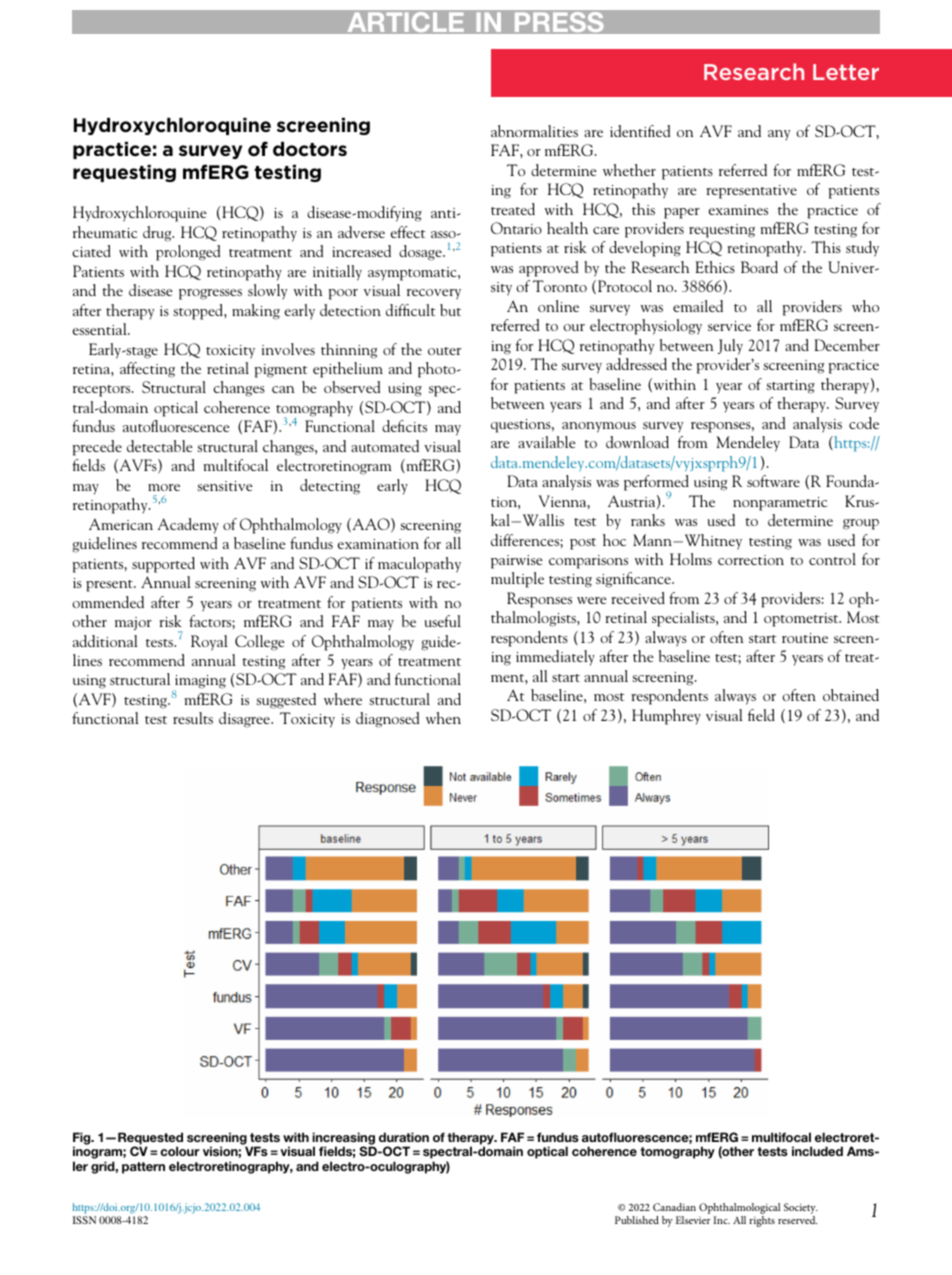  I want to click on results, so click(193, 718).
